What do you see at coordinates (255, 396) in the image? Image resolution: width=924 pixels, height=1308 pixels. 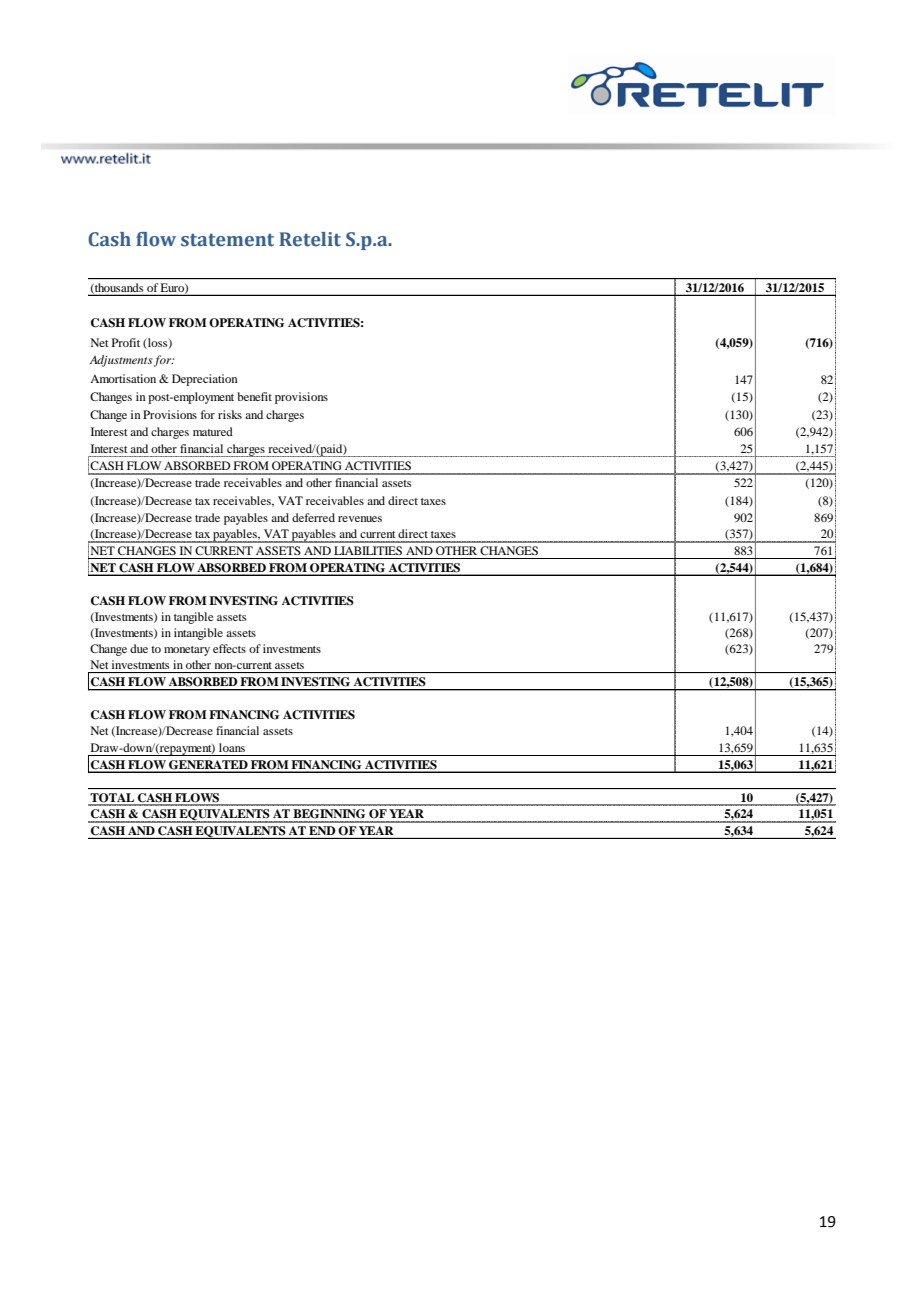 I see `benefit` at bounding box center [255, 396].
